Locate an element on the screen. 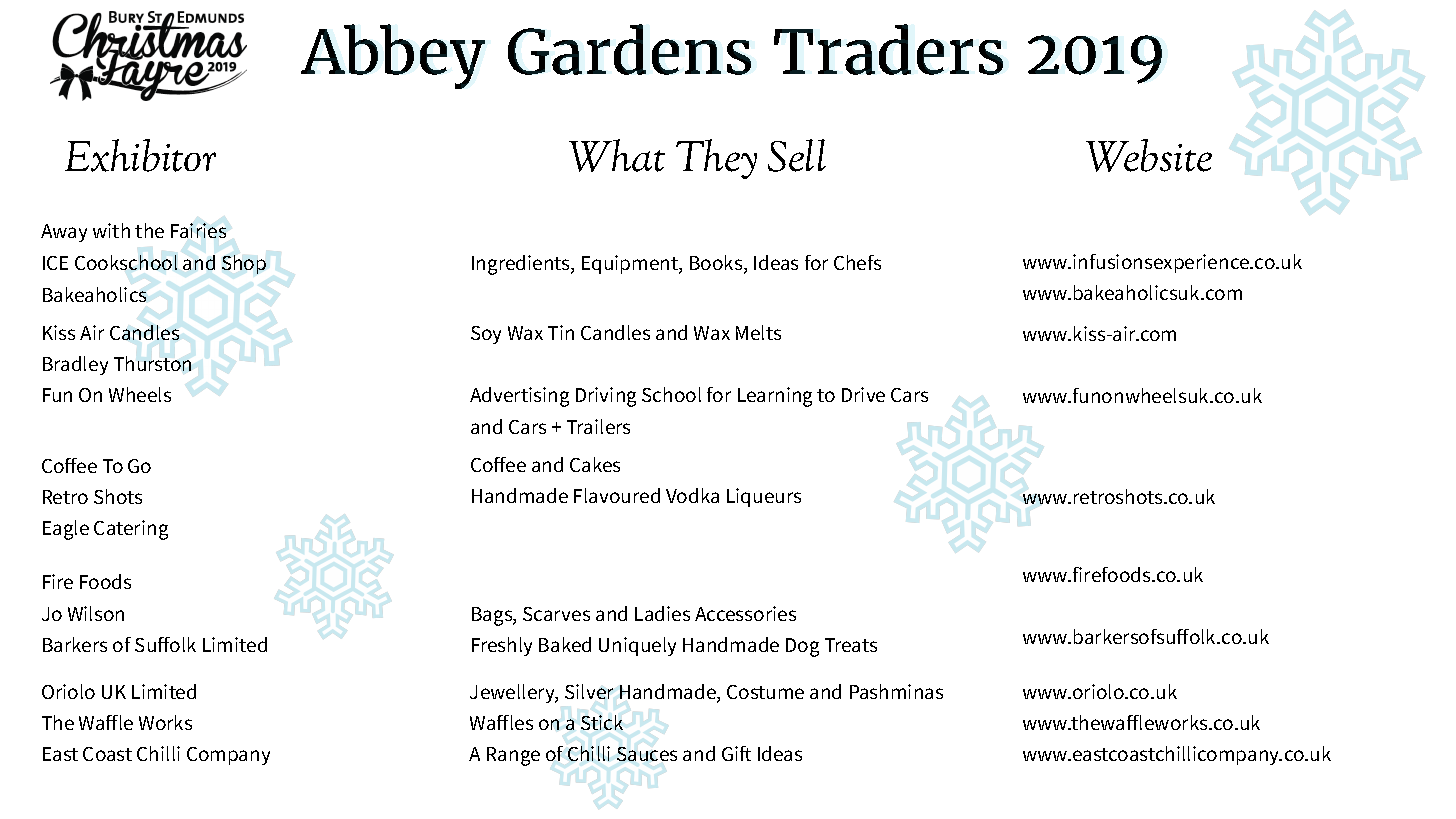 This screenshot has width=1456, height=819. What is located at coordinates (617, 155).
